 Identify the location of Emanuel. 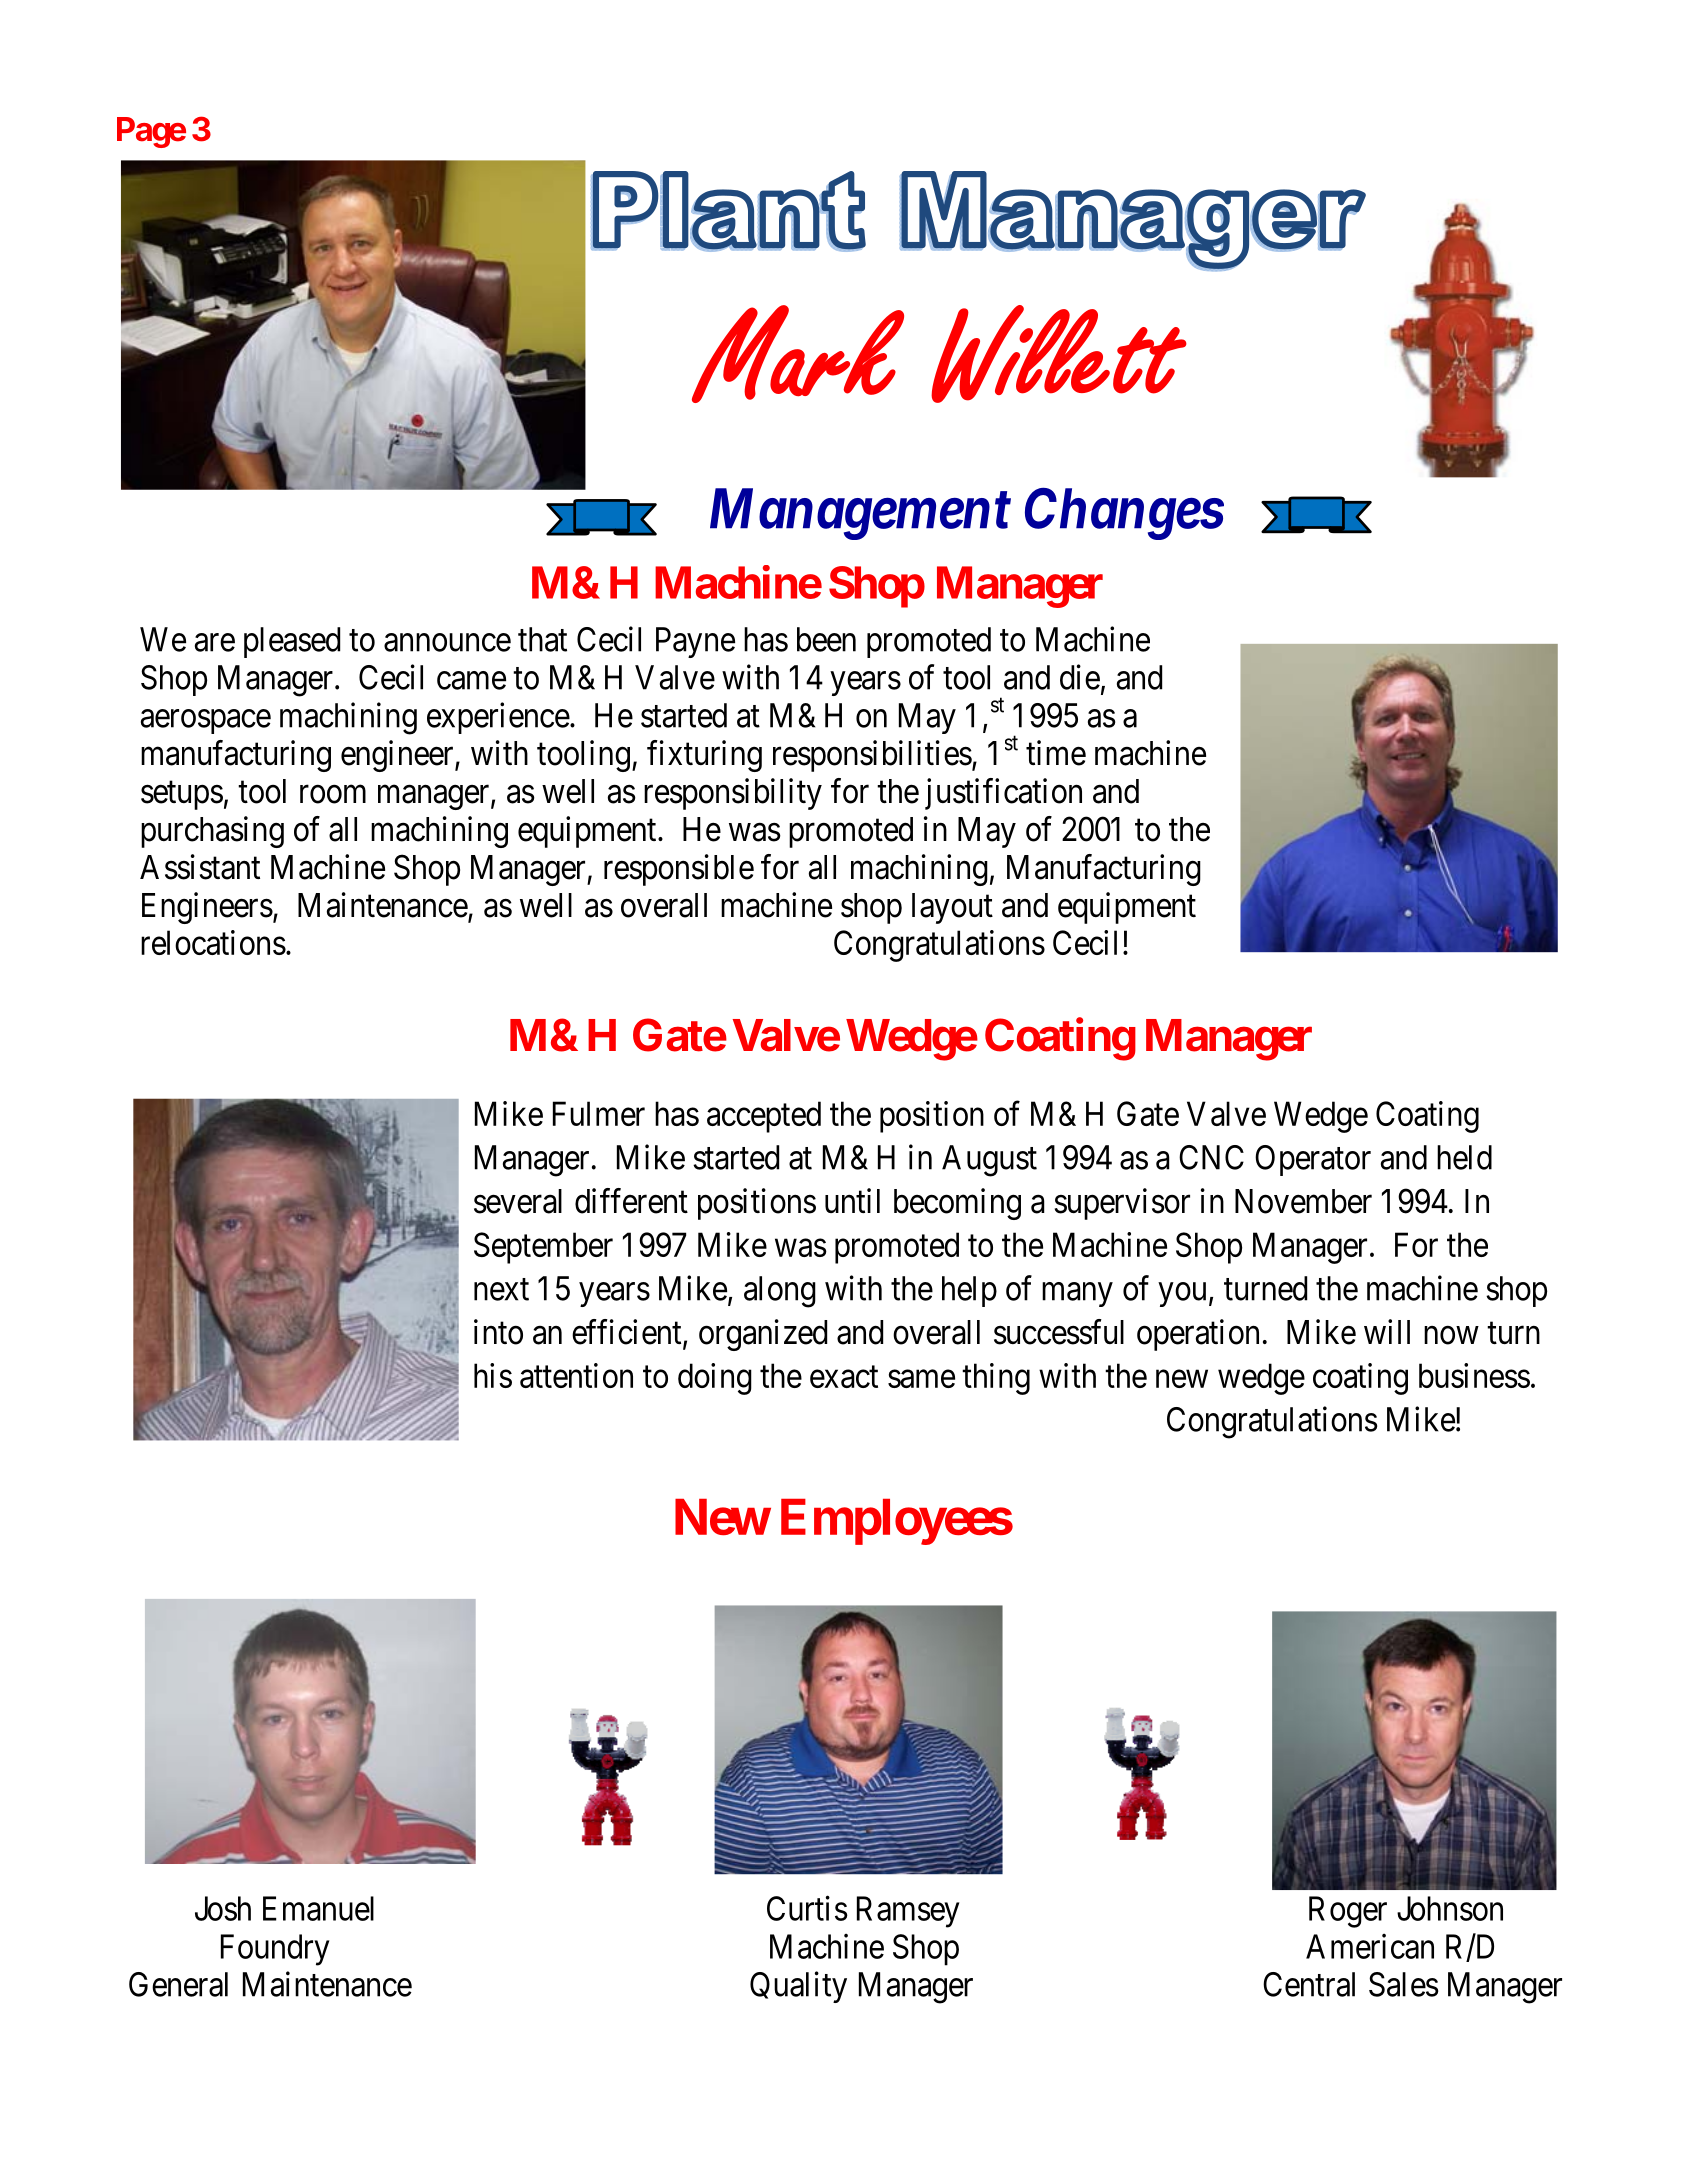
(318, 1908).
